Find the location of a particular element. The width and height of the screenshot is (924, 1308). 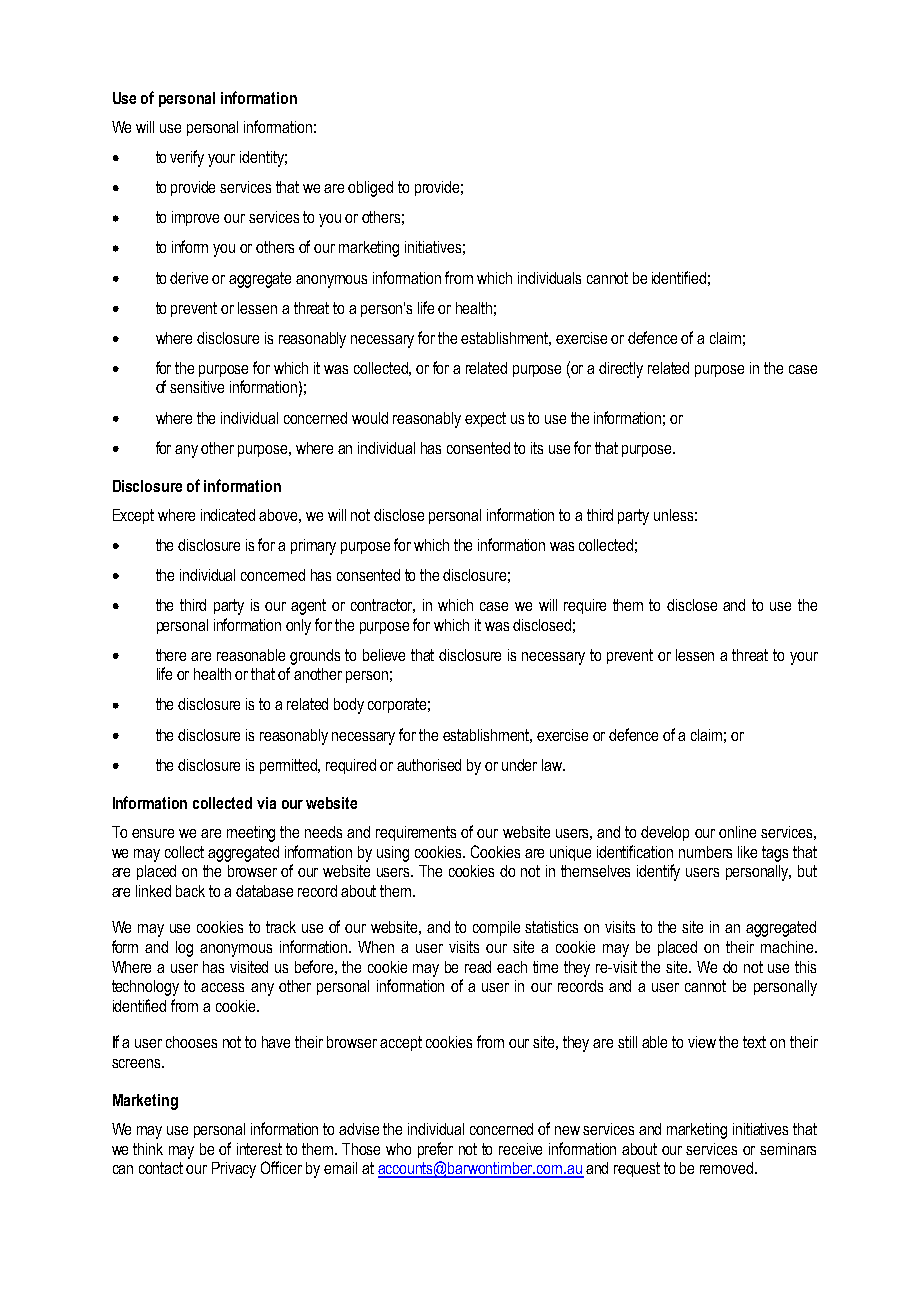

obliged is located at coordinates (370, 189).
